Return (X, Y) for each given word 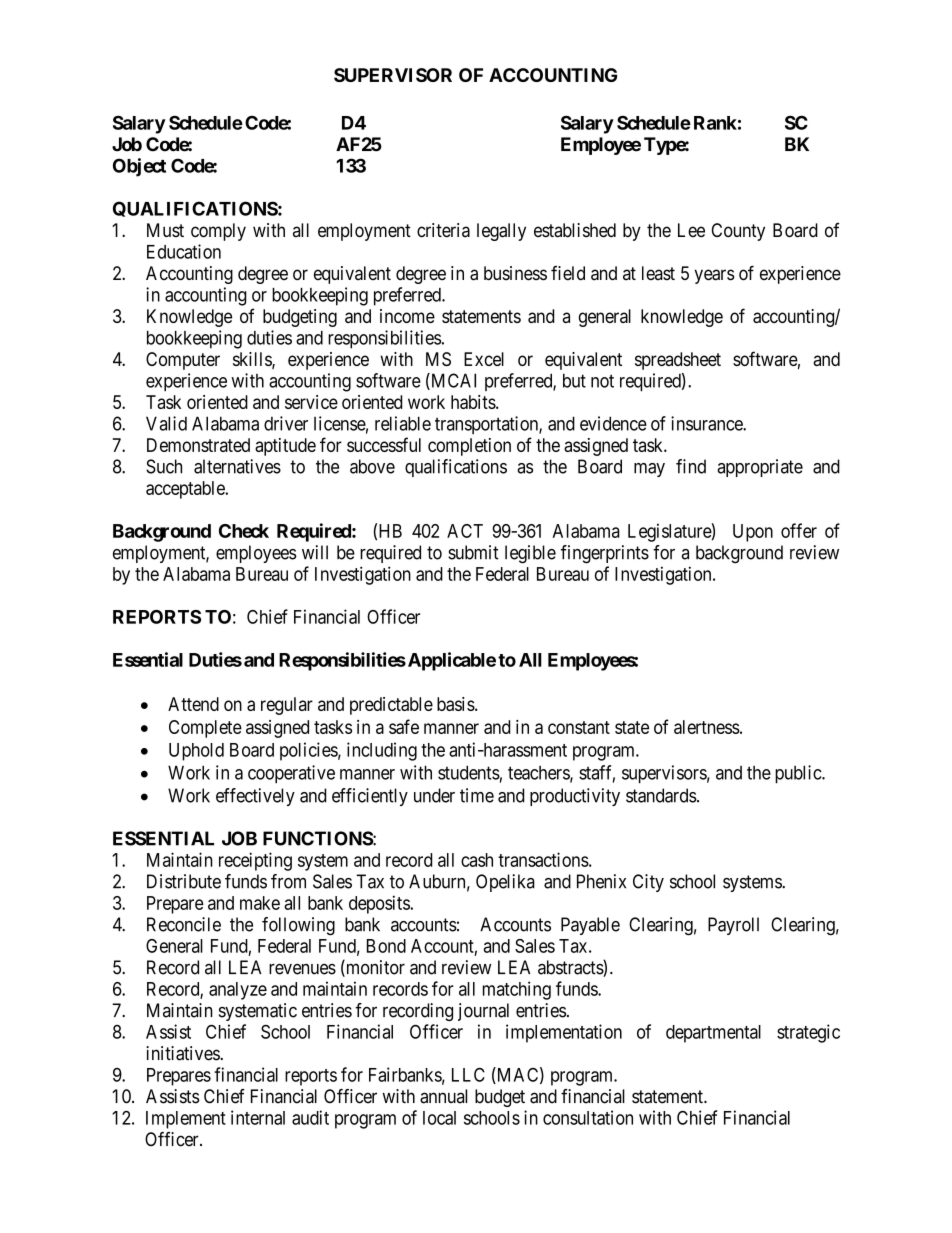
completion (469, 447)
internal (258, 1117)
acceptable (186, 490)
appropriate (760, 468)
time (477, 795)
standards (661, 795)
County (738, 232)
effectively (255, 797)
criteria (443, 230)
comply (218, 232)
